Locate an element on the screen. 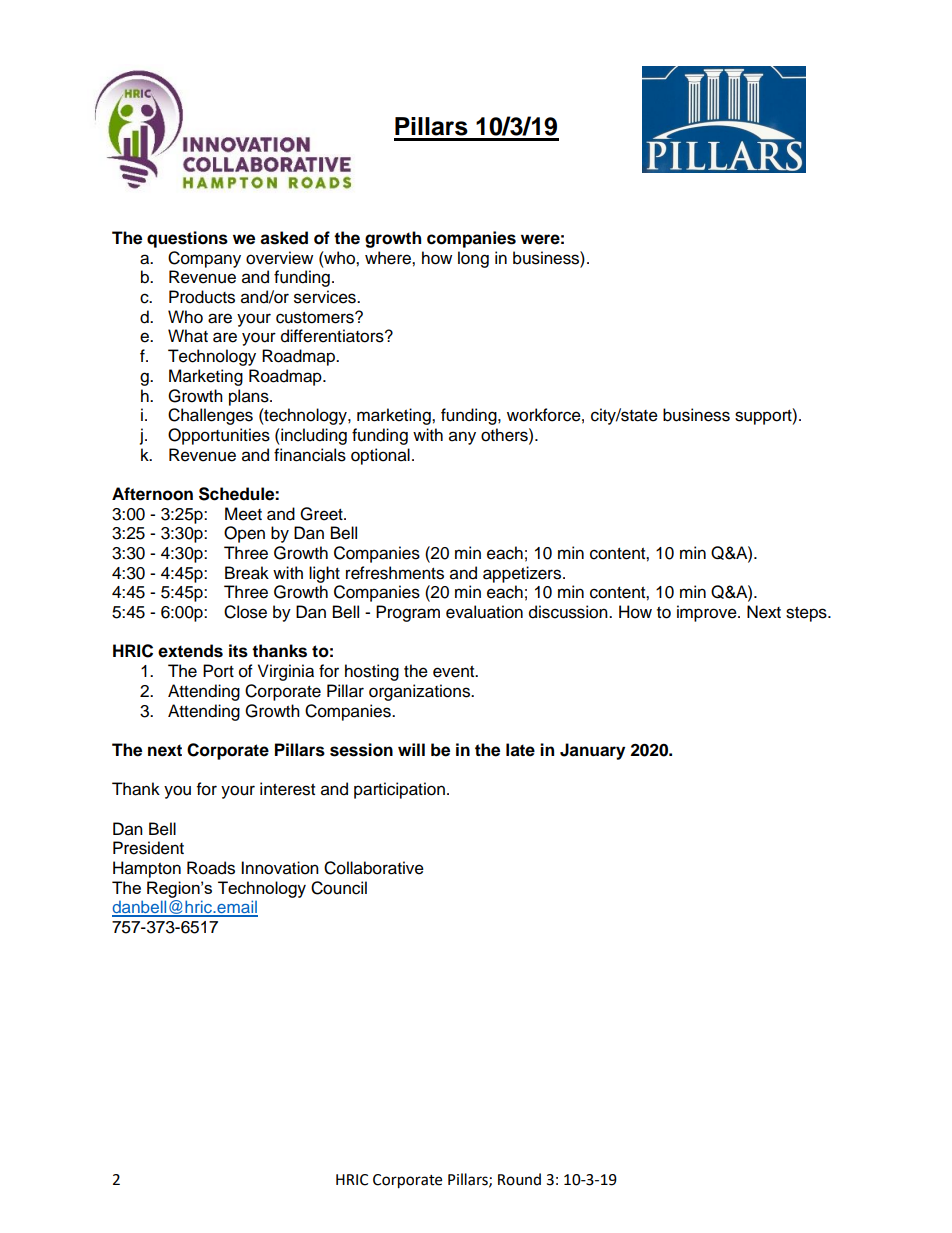 This screenshot has width=952, height=1233. Break is located at coordinates (247, 573).
